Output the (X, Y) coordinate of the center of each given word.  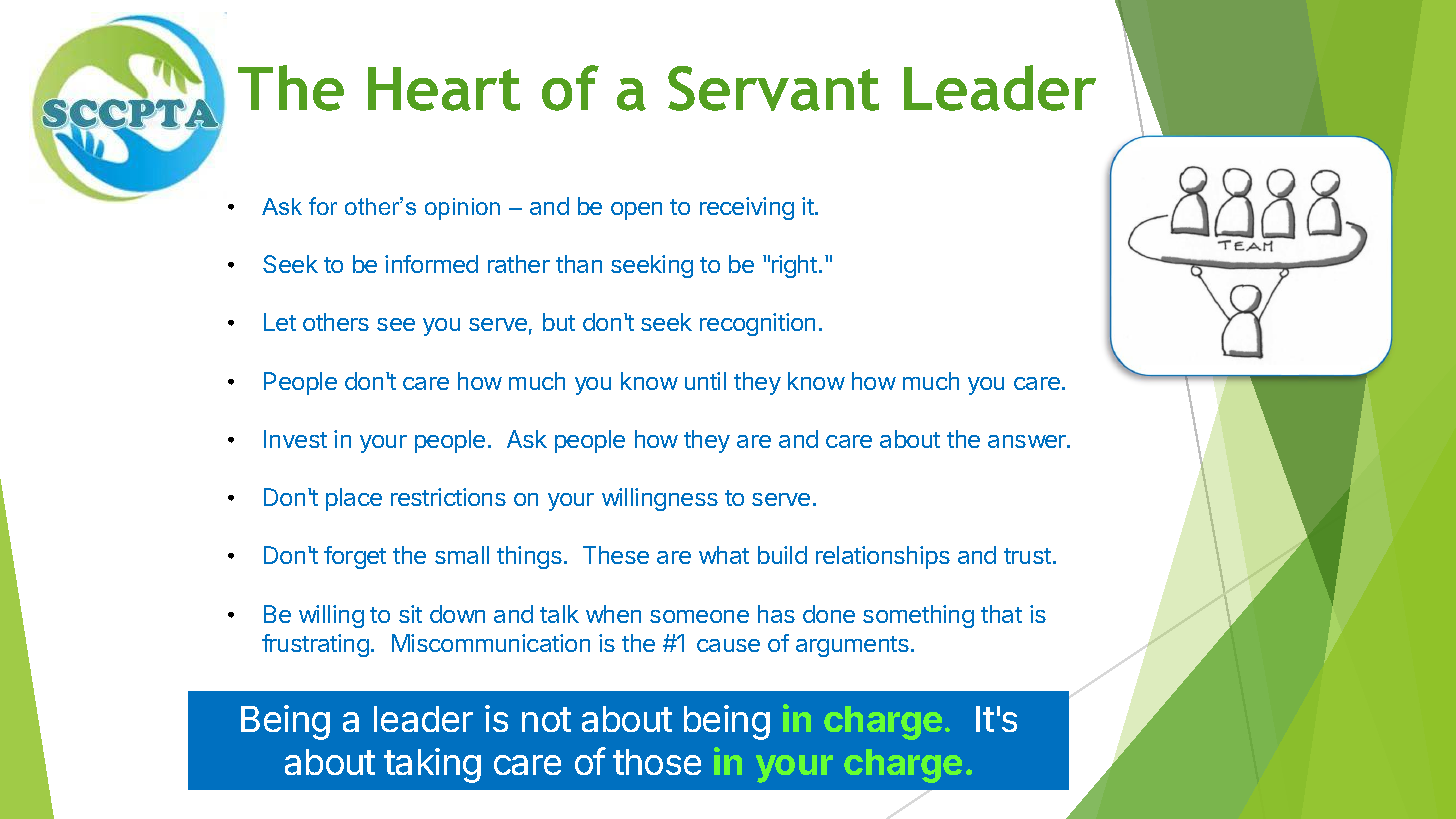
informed (431, 264)
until (705, 381)
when (613, 614)
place (354, 499)
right (794, 266)
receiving (747, 208)
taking (432, 765)
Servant (773, 88)
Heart (444, 89)
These (616, 555)
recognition (757, 324)
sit (410, 614)
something (918, 616)
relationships (883, 557)
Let (280, 322)
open (636, 211)
